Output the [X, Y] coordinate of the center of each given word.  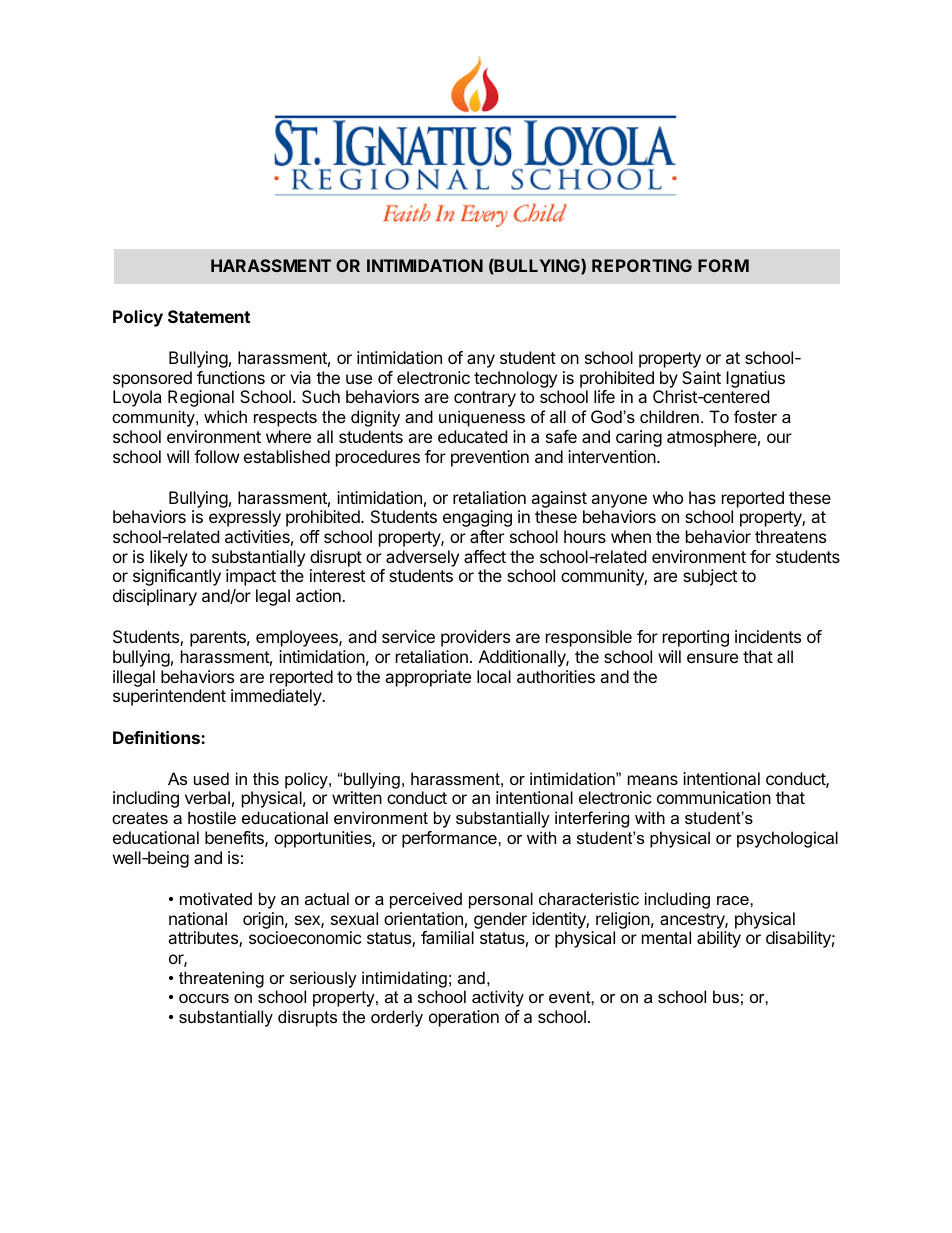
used [211, 778]
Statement [209, 316]
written [357, 797]
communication [714, 797]
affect [485, 556]
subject [710, 577]
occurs [204, 998]
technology [516, 381]
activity [498, 998]
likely [169, 558]
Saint [701, 377]
